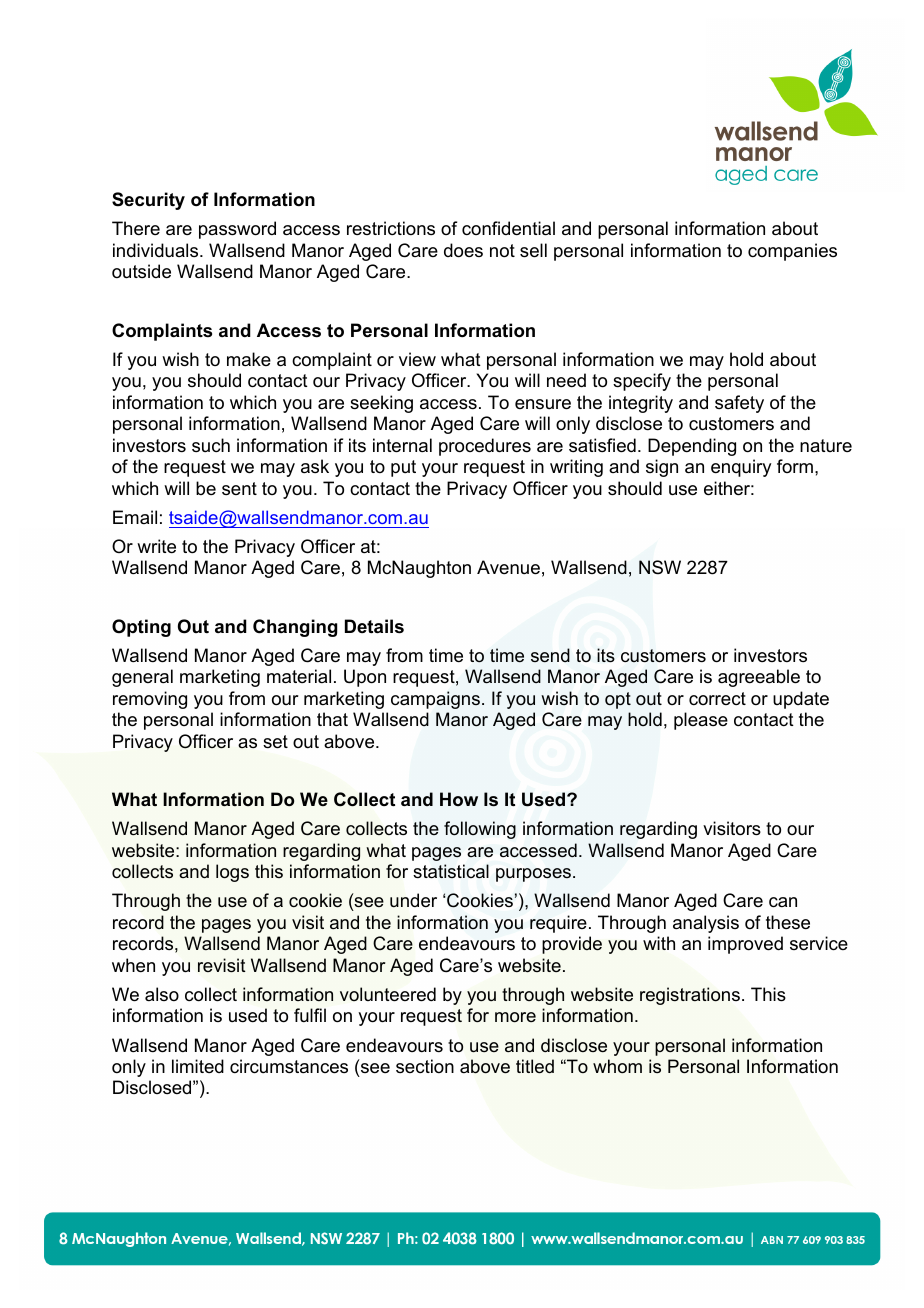 This screenshot has width=924, height=1308. Describe the element at coordinates (211, 445) in the screenshot. I see `such` at that location.
